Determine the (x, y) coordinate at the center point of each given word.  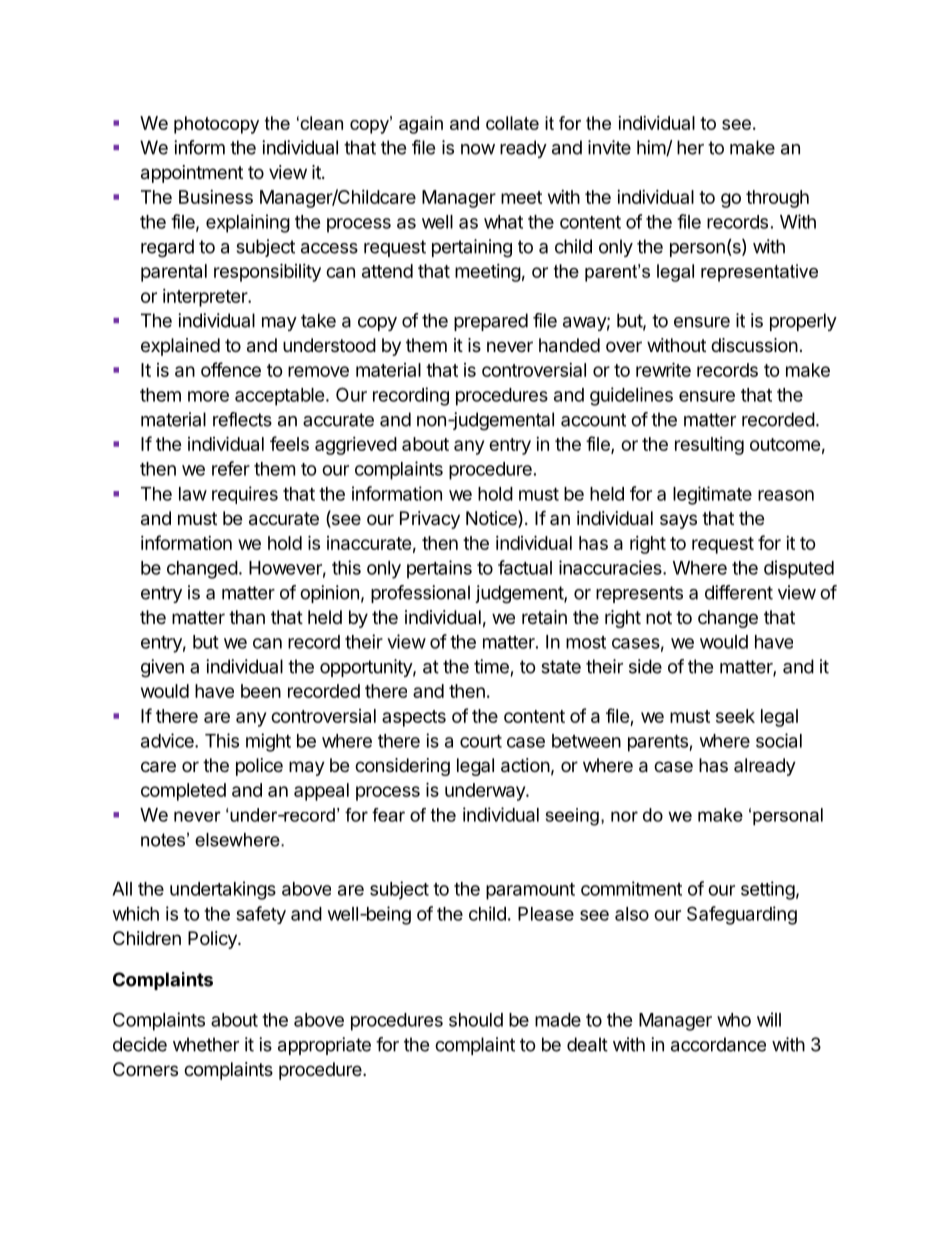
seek (735, 716)
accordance (718, 1044)
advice (168, 740)
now (478, 149)
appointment (192, 174)
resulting (709, 446)
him (652, 148)
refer (231, 468)
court (481, 741)
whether (206, 1044)
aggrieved (356, 446)
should (476, 1020)
